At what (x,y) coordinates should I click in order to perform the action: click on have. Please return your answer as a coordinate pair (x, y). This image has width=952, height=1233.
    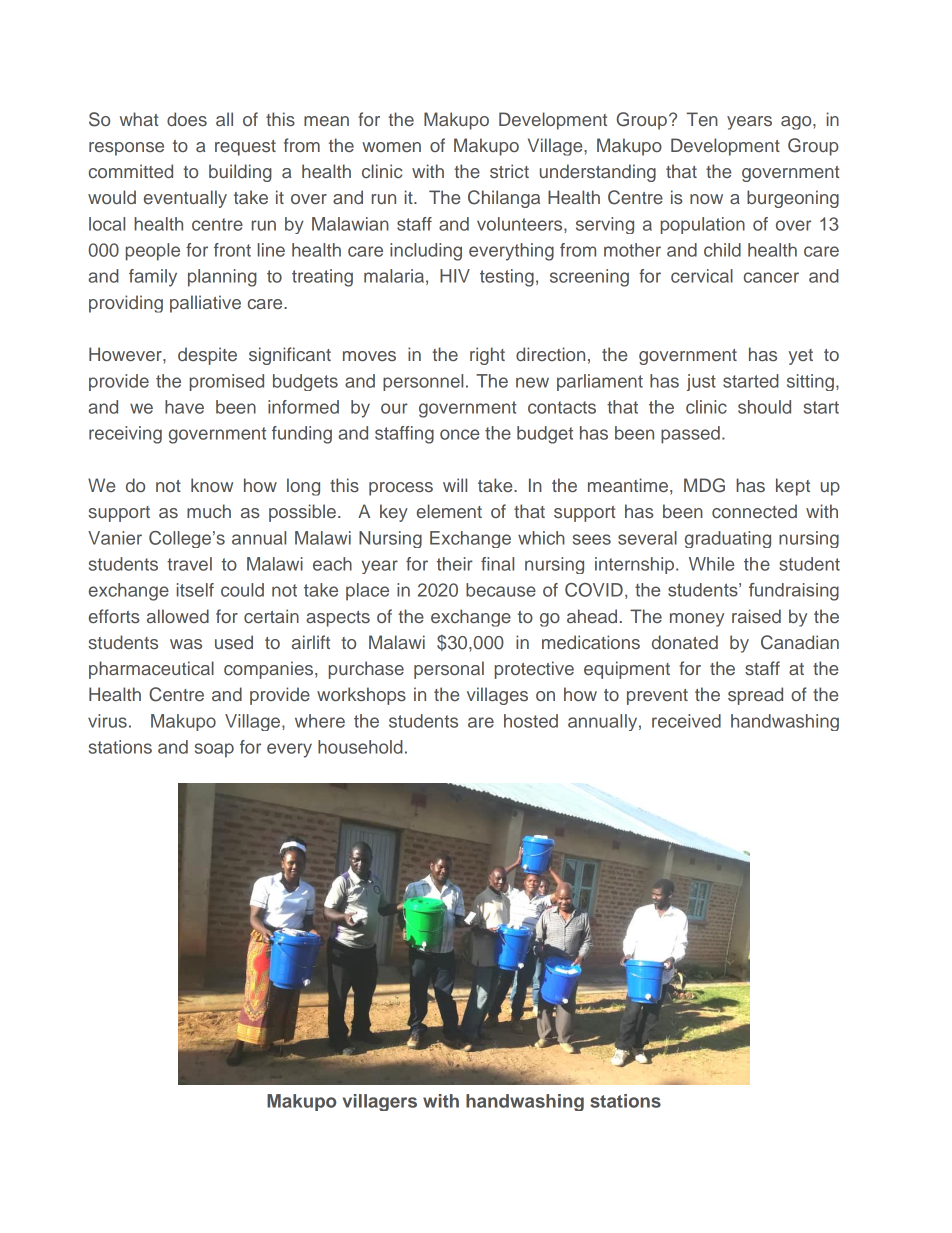
    Looking at the image, I should click on (184, 407).
